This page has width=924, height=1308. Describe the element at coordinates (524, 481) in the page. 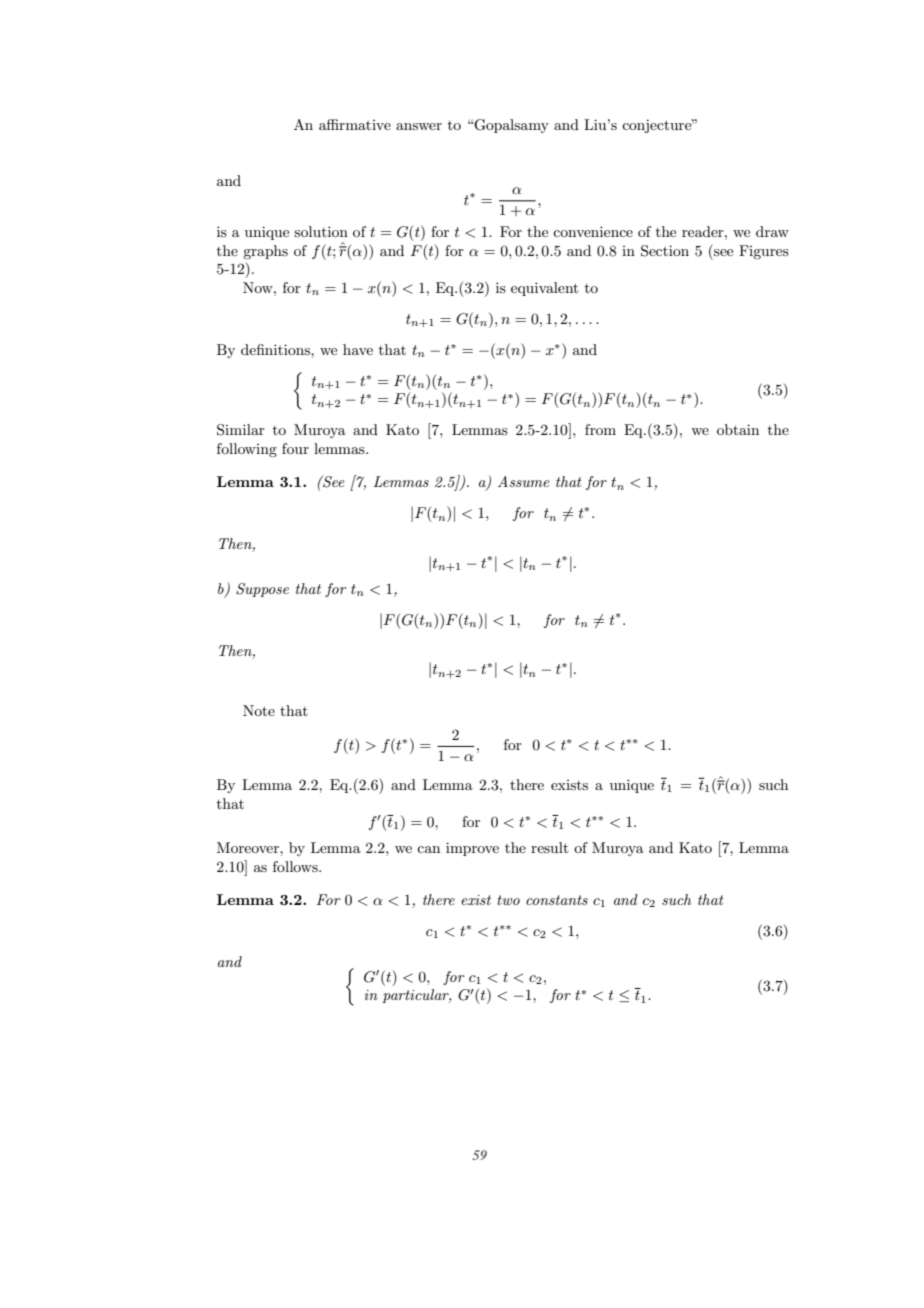

I see `Assume` at that location.
